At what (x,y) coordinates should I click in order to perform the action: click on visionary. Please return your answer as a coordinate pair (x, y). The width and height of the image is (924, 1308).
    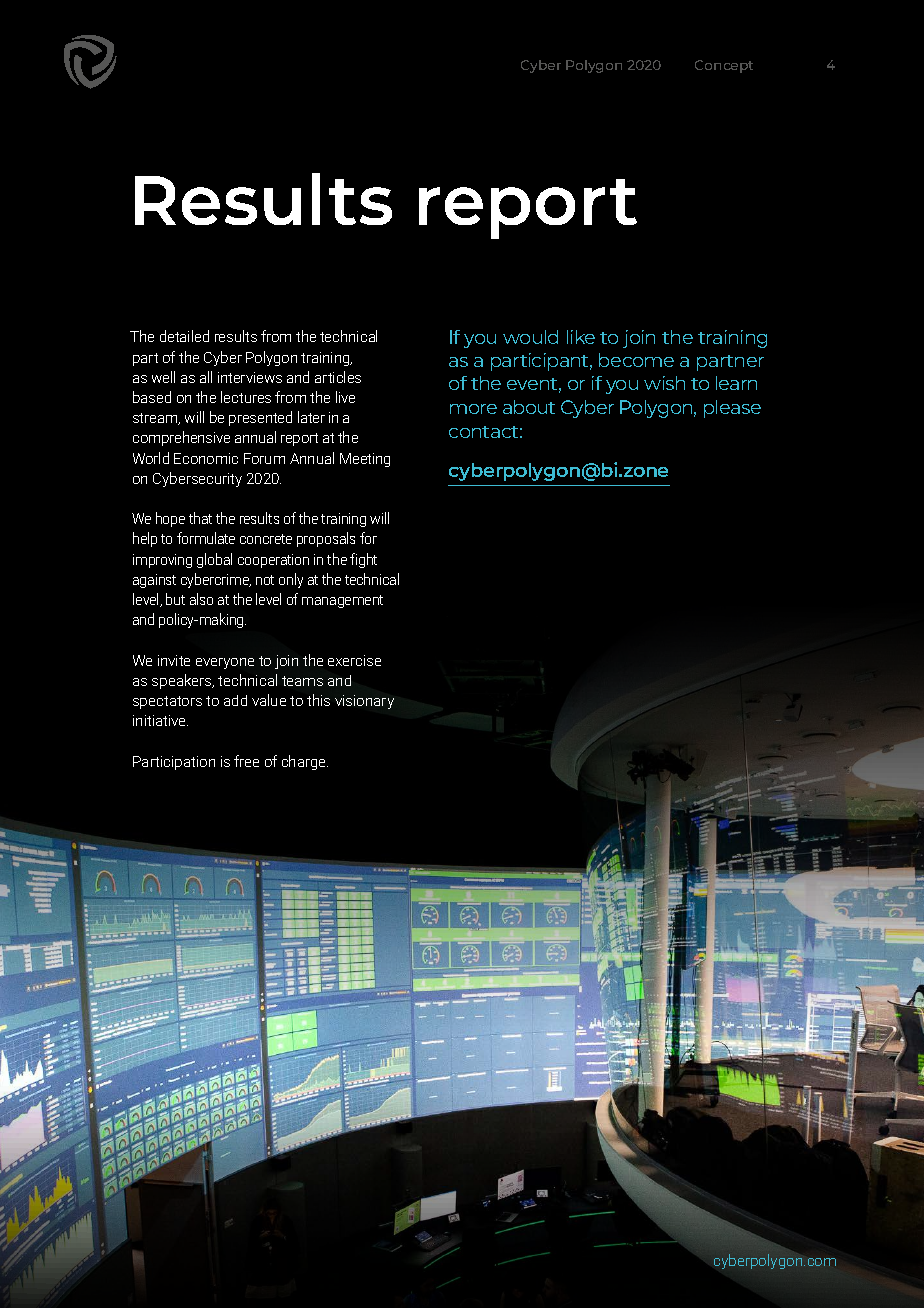
    Looking at the image, I should click on (364, 702).
